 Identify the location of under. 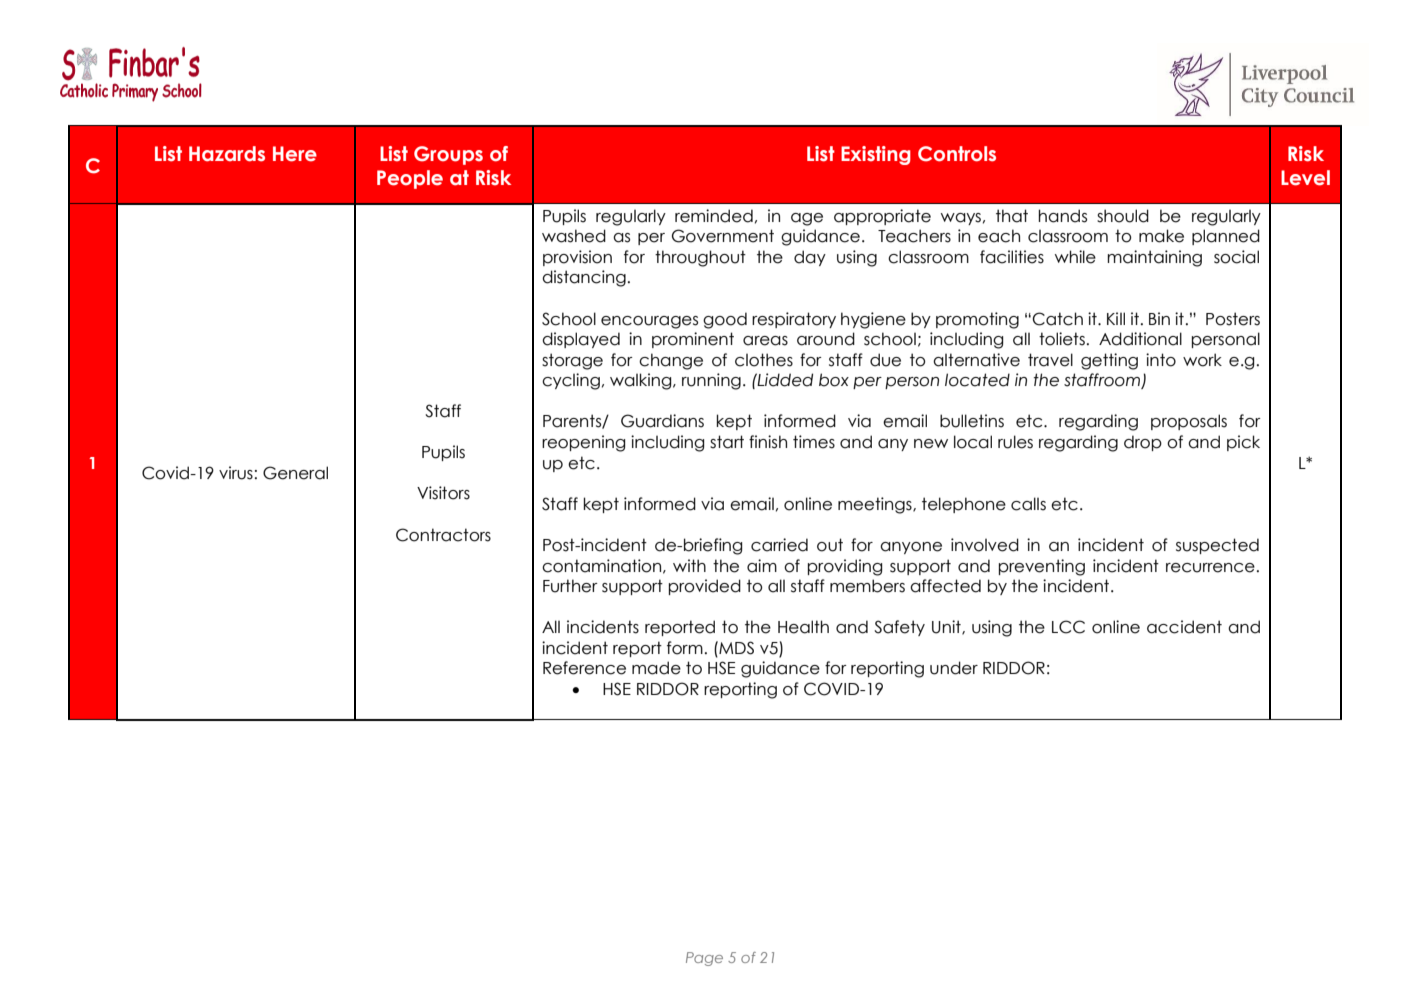
(954, 668).
